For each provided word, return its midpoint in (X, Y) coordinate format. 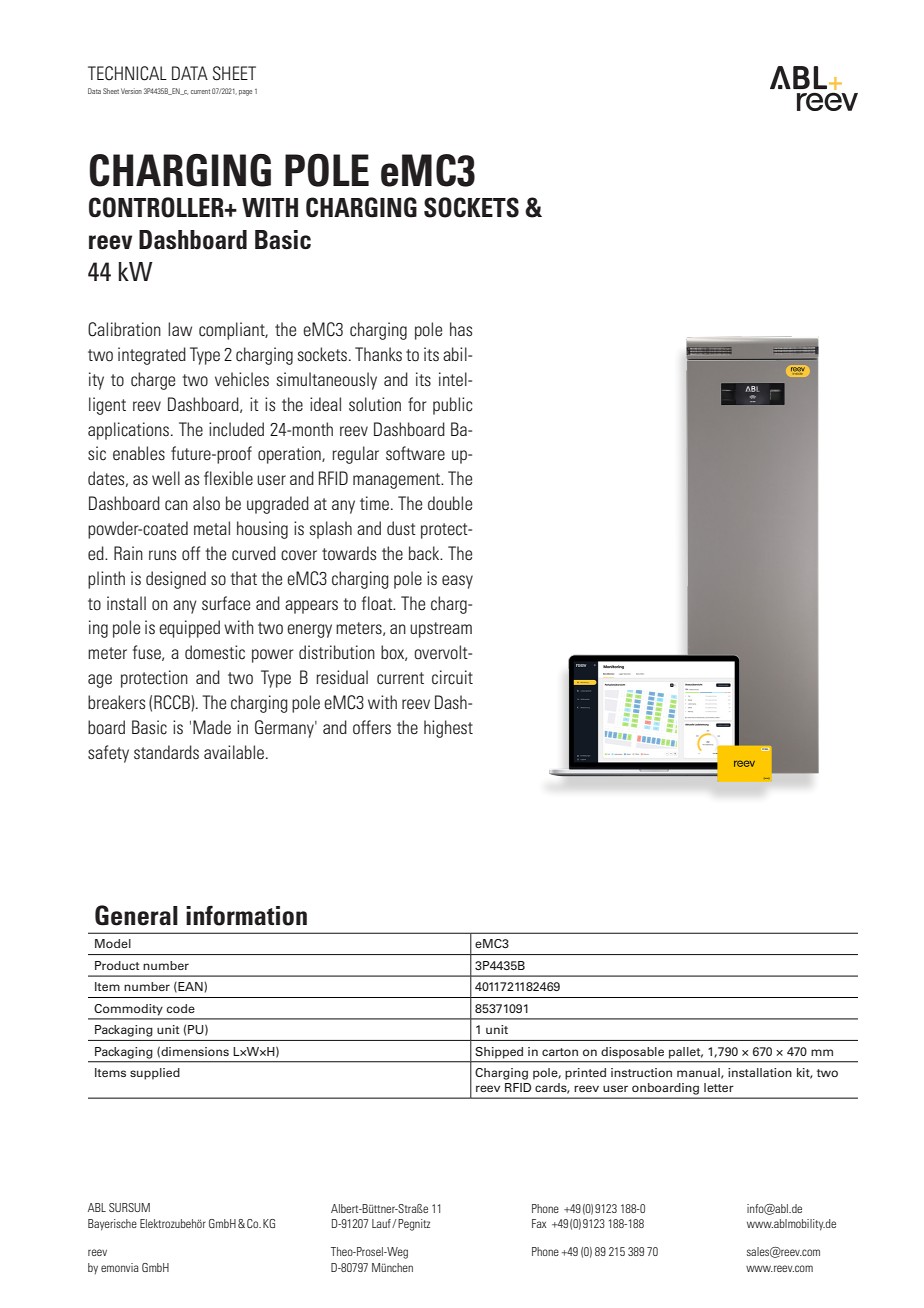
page (245, 93)
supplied (155, 1074)
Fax (539, 1223)
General (136, 915)
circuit (452, 677)
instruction (641, 1072)
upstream (441, 630)
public (452, 406)
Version (131, 91)
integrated (152, 356)
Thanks (378, 354)
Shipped (499, 1053)
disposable (632, 1053)
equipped (189, 629)
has (461, 329)
